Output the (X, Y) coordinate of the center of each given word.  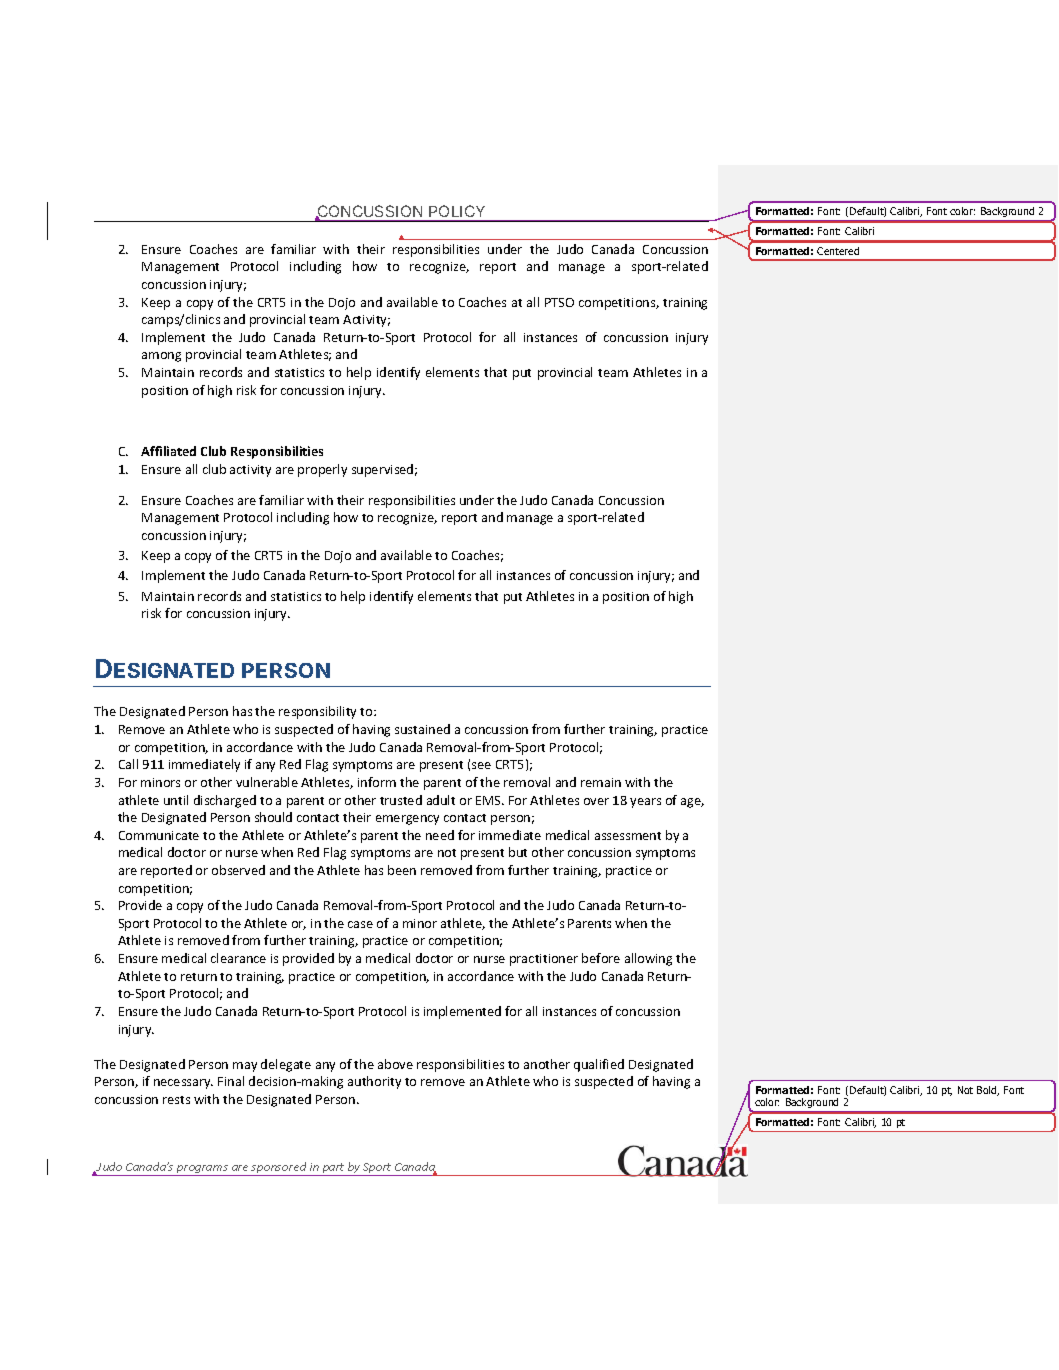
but (518, 852)
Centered (838, 251)
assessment (628, 836)
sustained (422, 729)
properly (322, 470)
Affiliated (168, 451)
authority (374, 1082)
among (161, 357)
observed (238, 870)
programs (202, 1170)
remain (601, 782)
